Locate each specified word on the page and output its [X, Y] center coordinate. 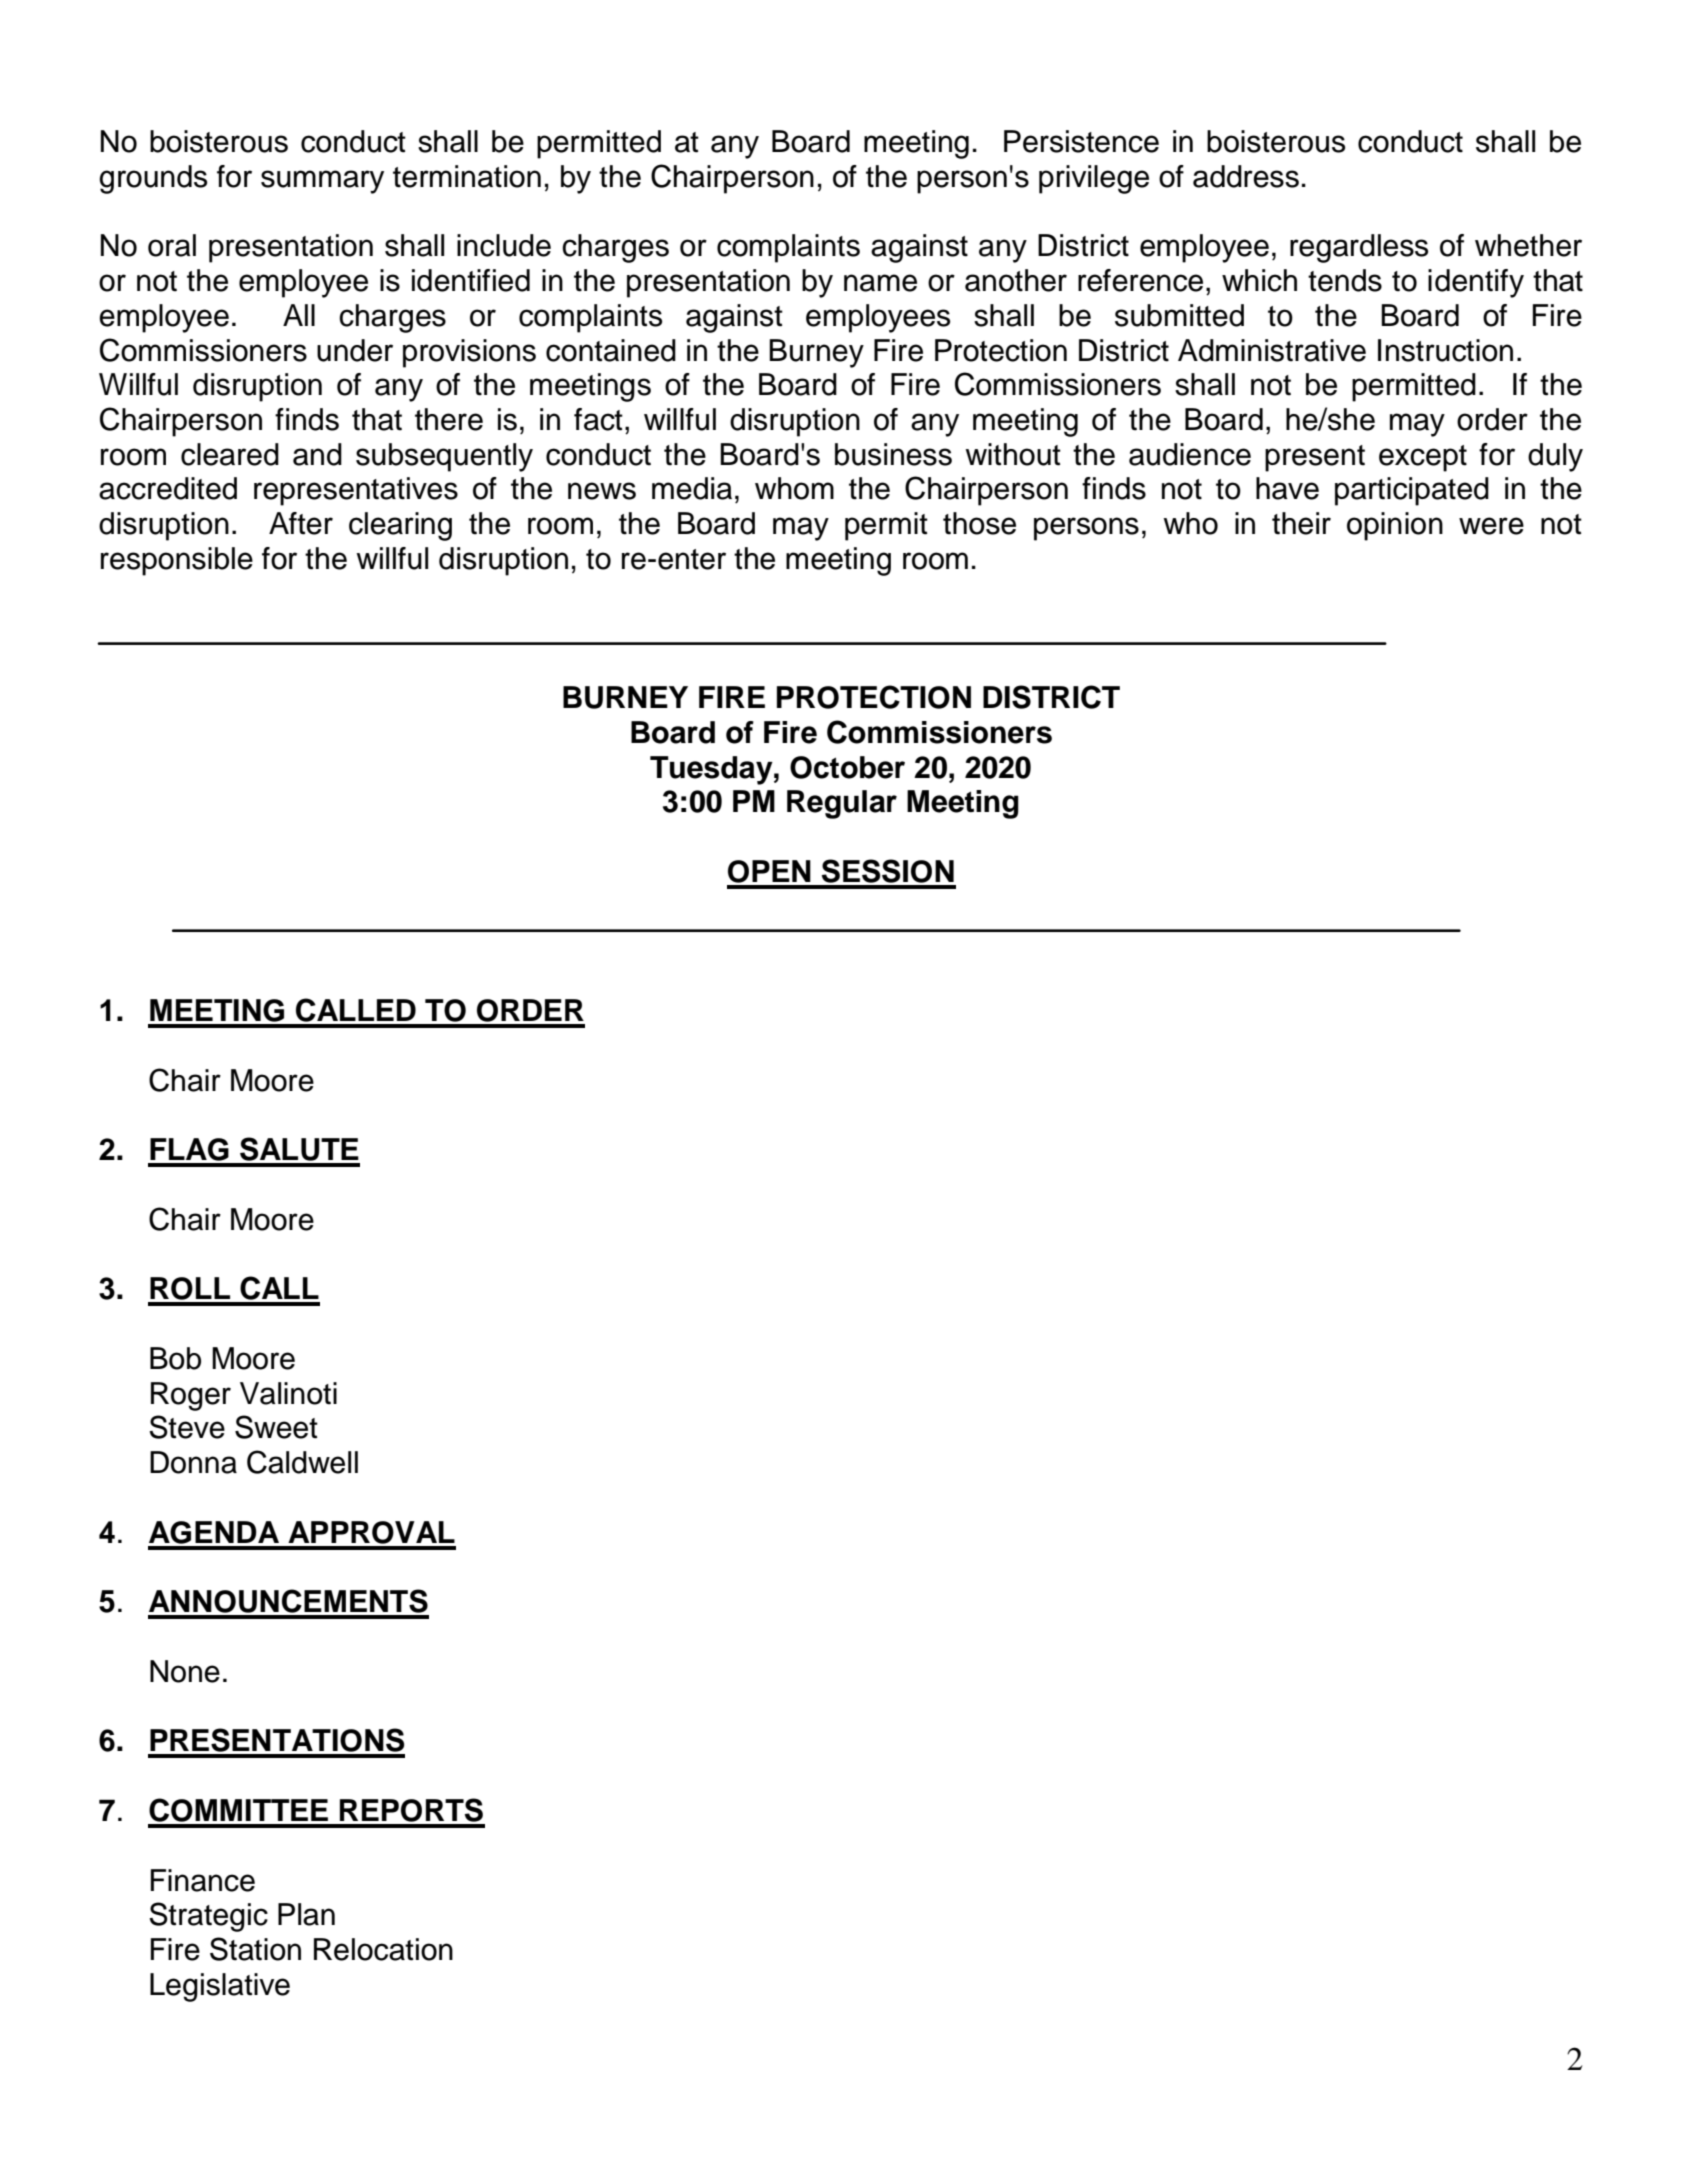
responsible [177, 561]
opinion [1395, 526]
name [880, 283]
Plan [306, 1914]
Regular [842, 804]
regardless [1359, 248]
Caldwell [302, 1462]
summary [322, 182]
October [847, 767]
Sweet [276, 1427]
